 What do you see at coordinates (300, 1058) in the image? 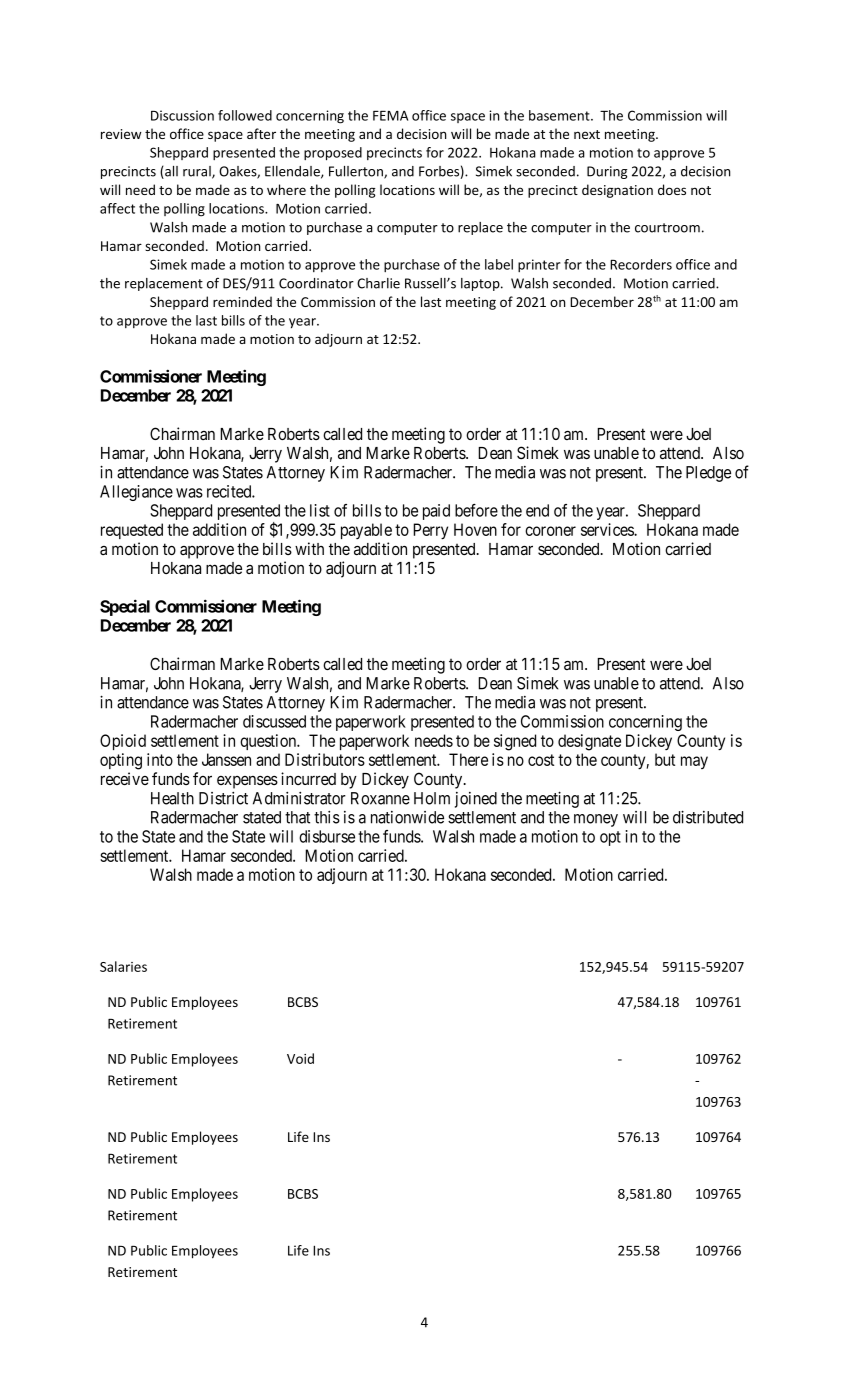
I see `Void` at bounding box center [300, 1058].
